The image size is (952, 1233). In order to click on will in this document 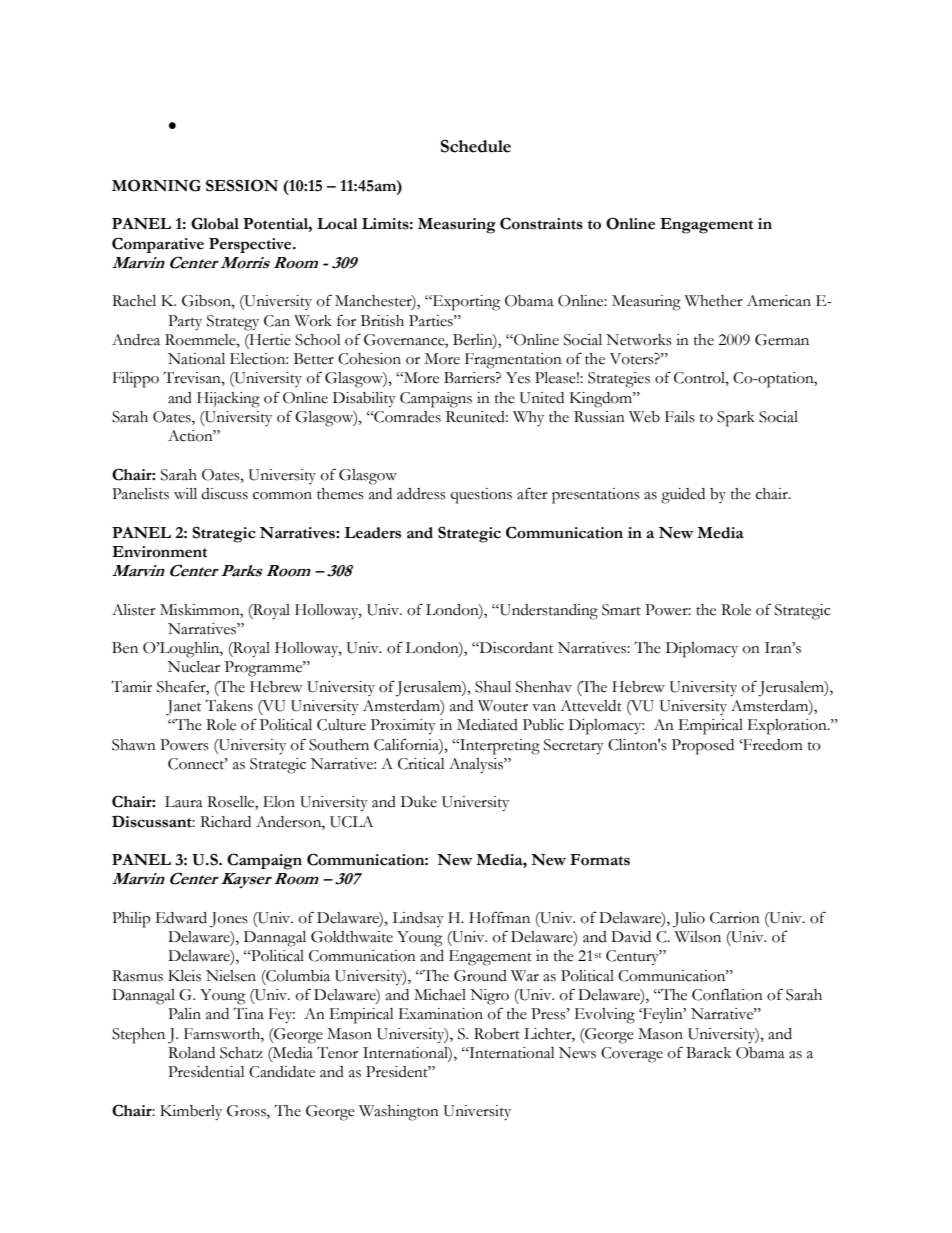, I will do `click(185, 493)`.
